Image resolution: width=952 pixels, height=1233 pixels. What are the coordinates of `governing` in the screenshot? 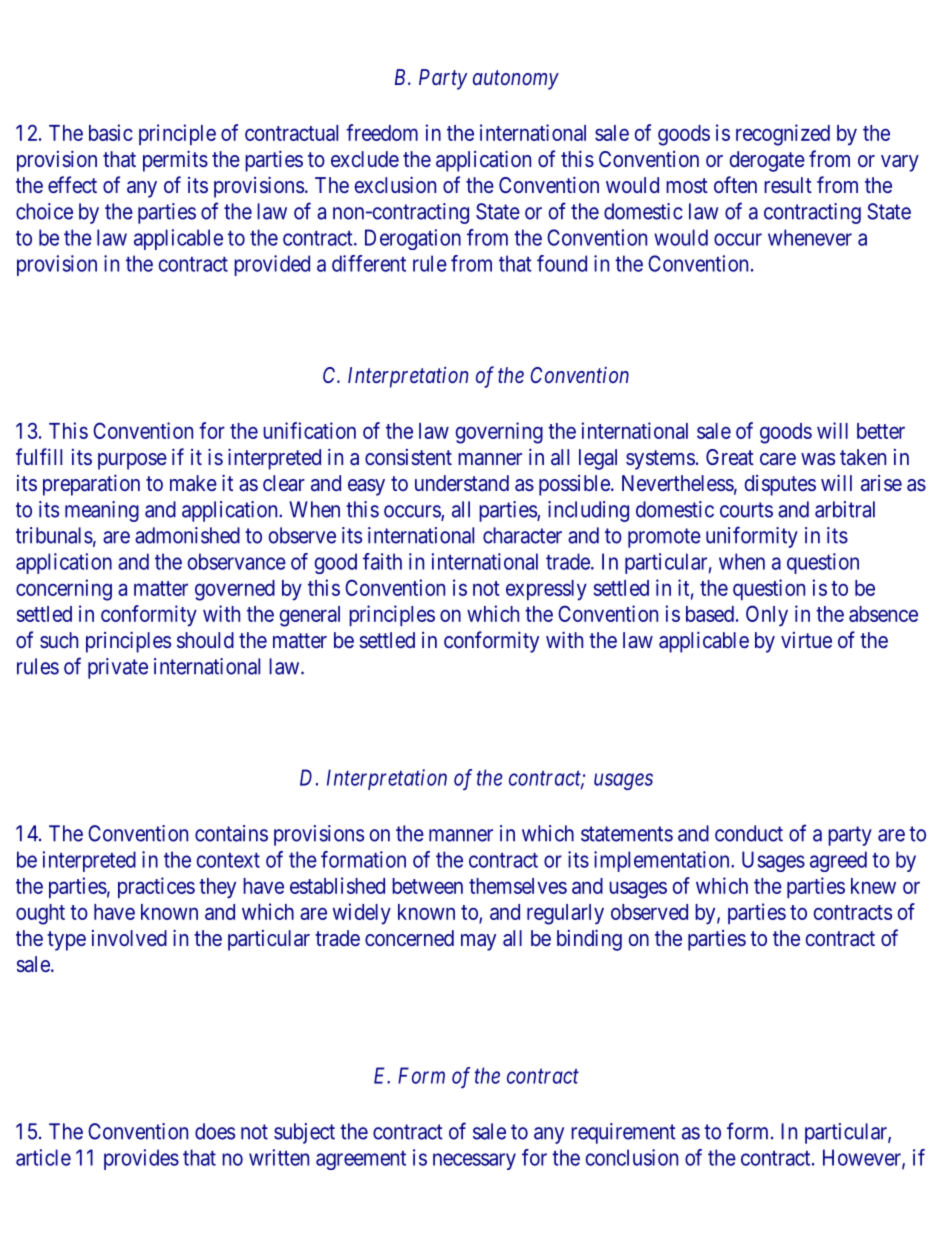 It's located at (499, 433).
